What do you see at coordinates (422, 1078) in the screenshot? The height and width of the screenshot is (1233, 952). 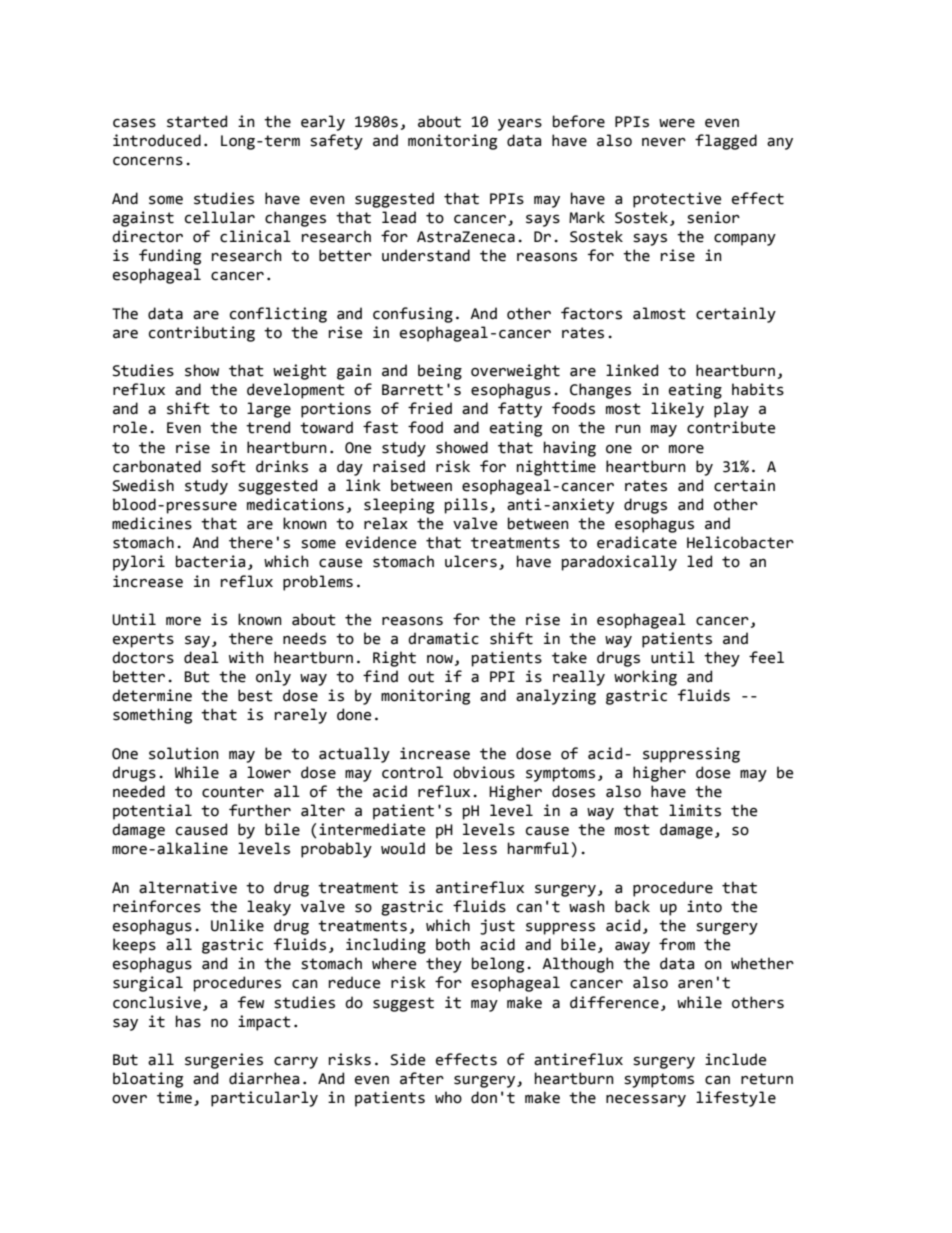 I see `after` at bounding box center [422, 1078].
